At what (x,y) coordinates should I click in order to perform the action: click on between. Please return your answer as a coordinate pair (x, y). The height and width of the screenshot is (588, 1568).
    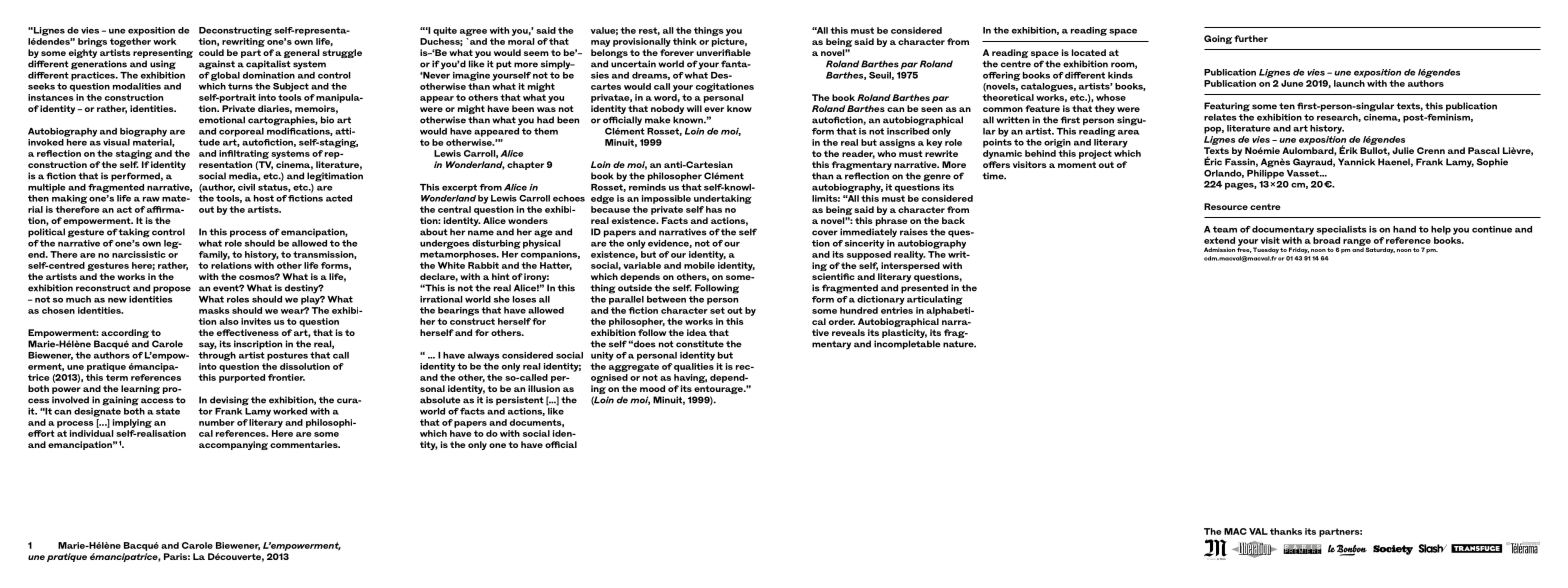
    Looking at the image, I should click on (666, 299).
